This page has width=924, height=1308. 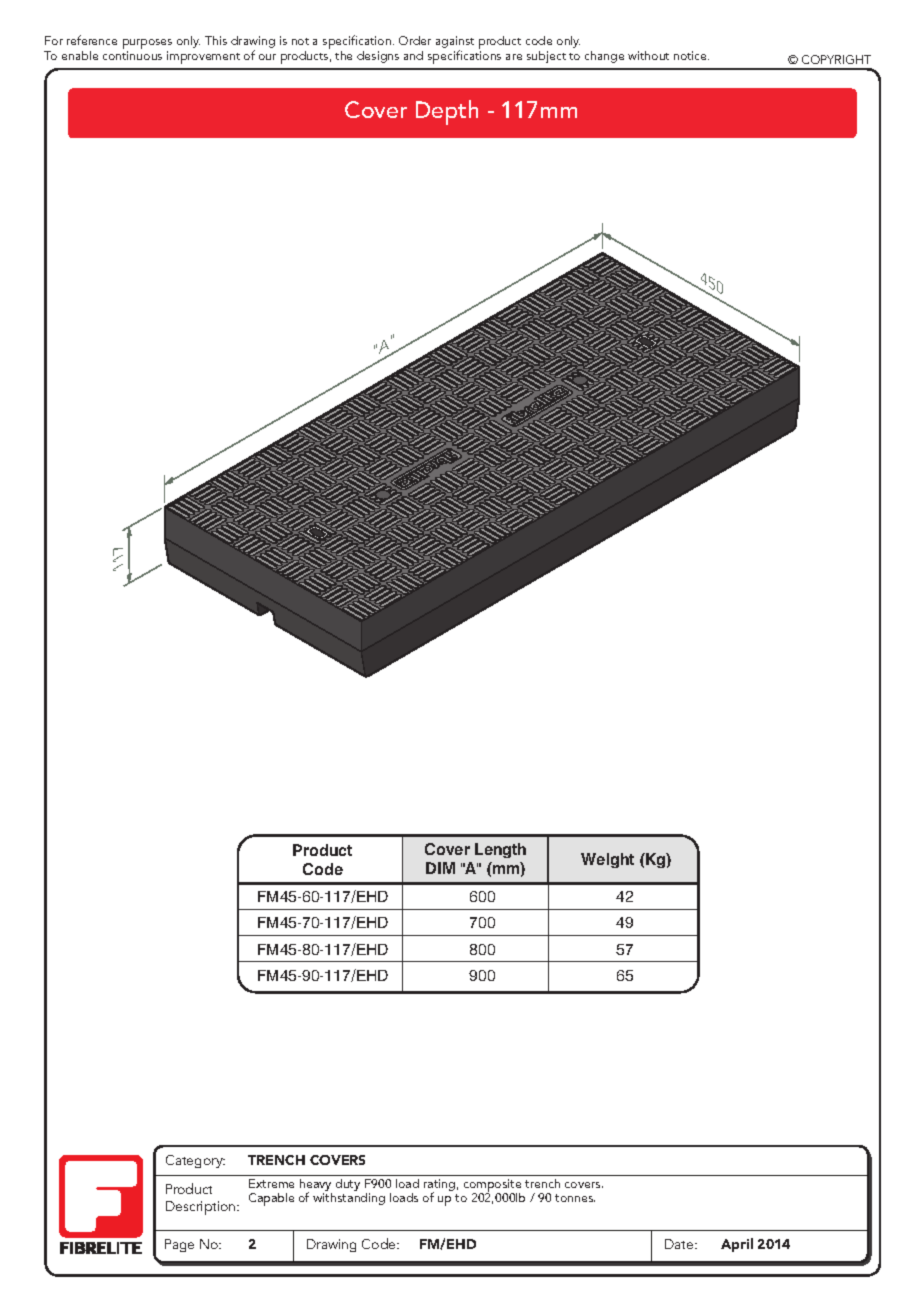 I want to click on against, so click(x=455, y=43).
